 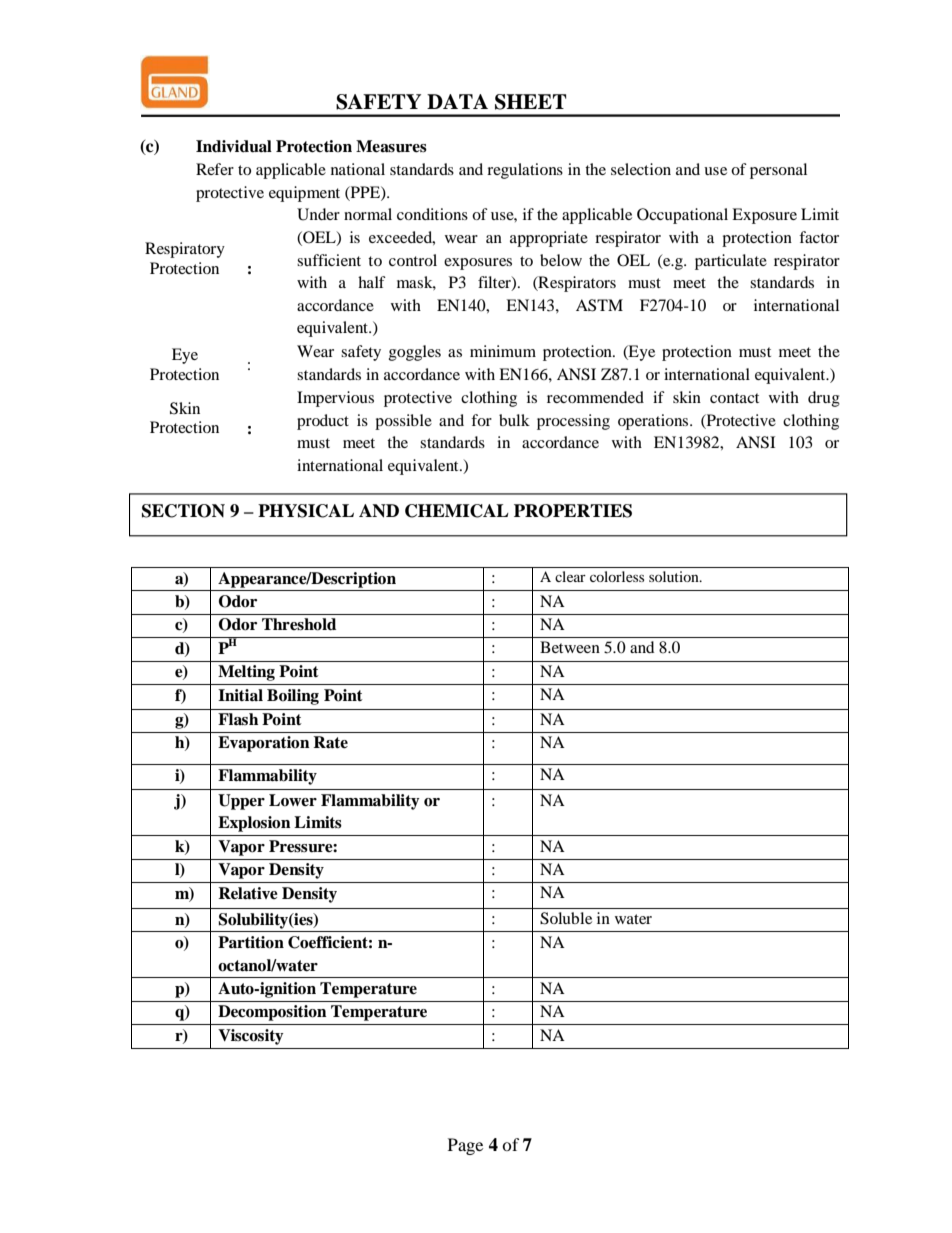 What do you see at coordinates (778, 171) in the image?
I see `personal` at bounding box center [778, 171].
